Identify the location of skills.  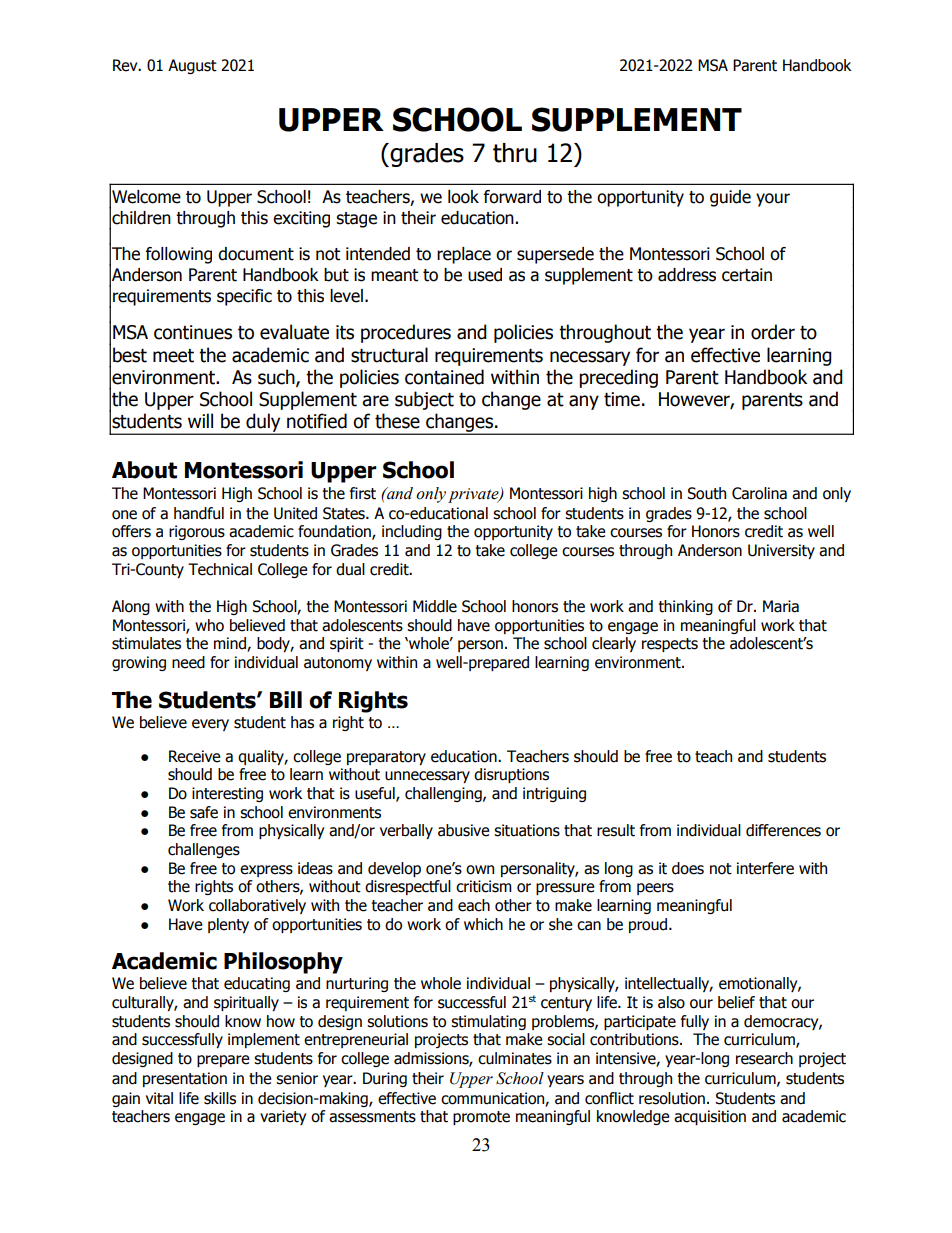
(220, 1098).
